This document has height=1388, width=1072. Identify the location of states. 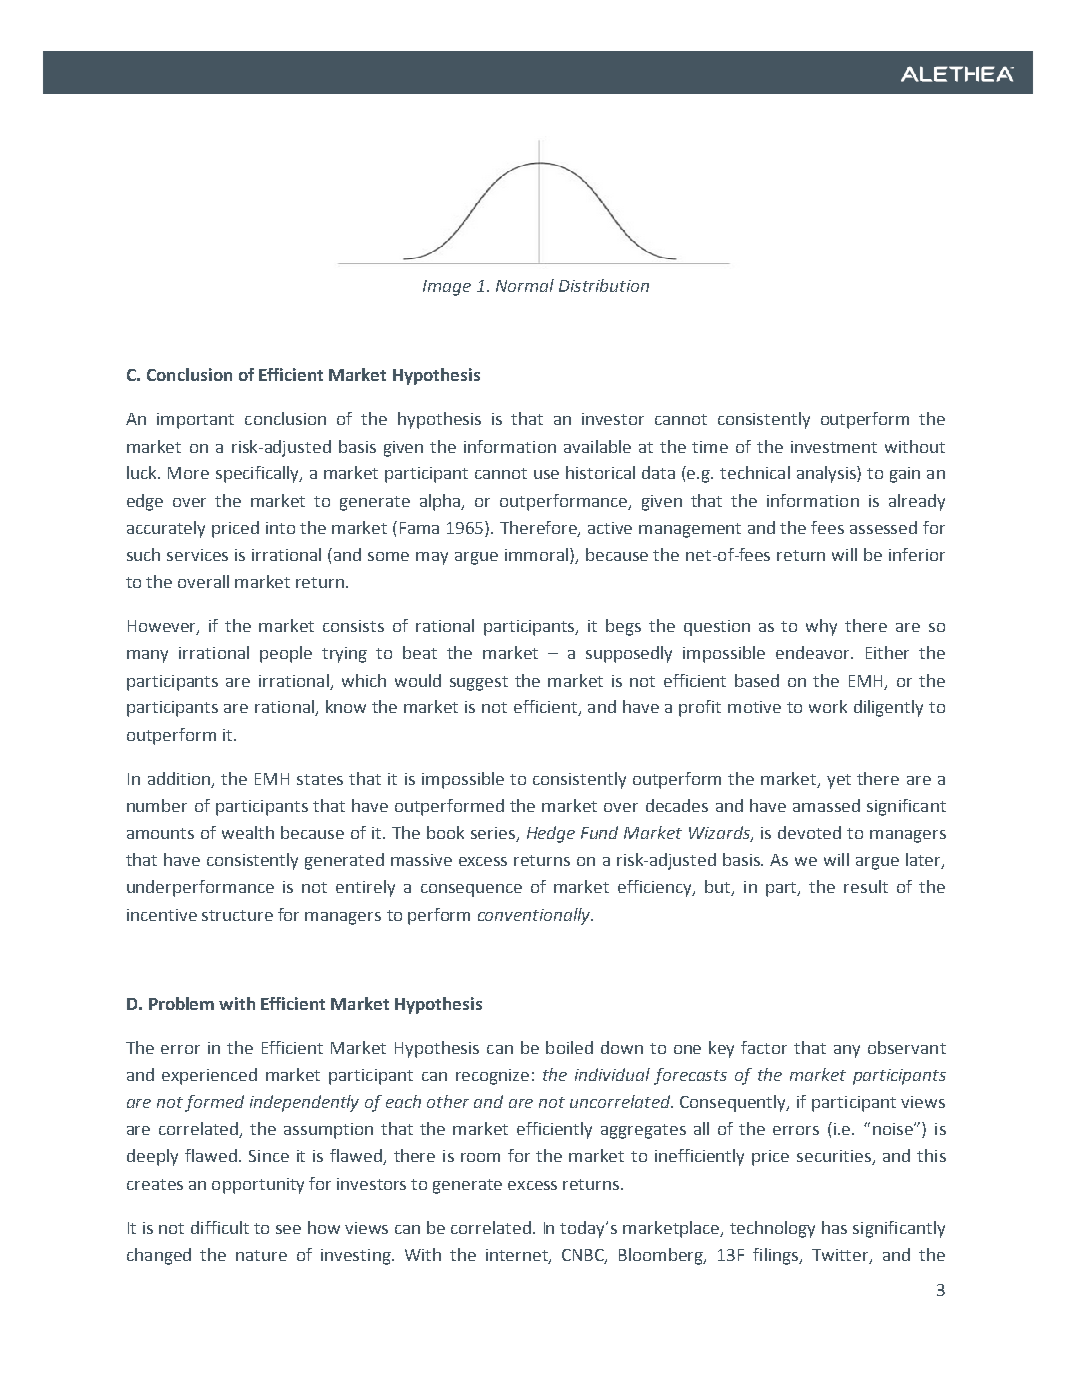
(320, 779).
